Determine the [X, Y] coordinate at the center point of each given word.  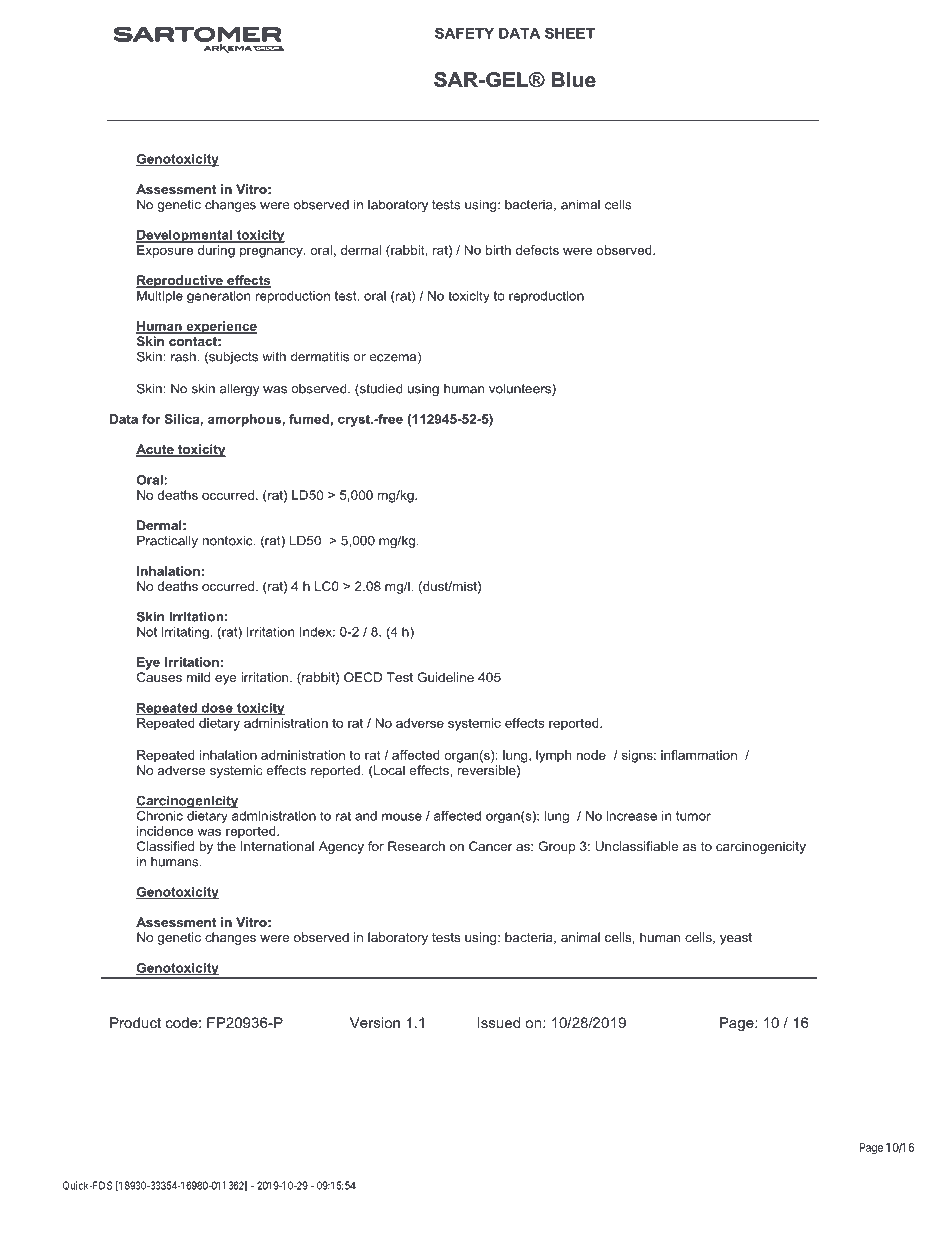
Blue [573, 80]
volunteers [521, 389]
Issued [499, 1022]
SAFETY [464, 33]
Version [375, 1022]
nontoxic [229, 541]
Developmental [185, 236]
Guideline [445, 677]
